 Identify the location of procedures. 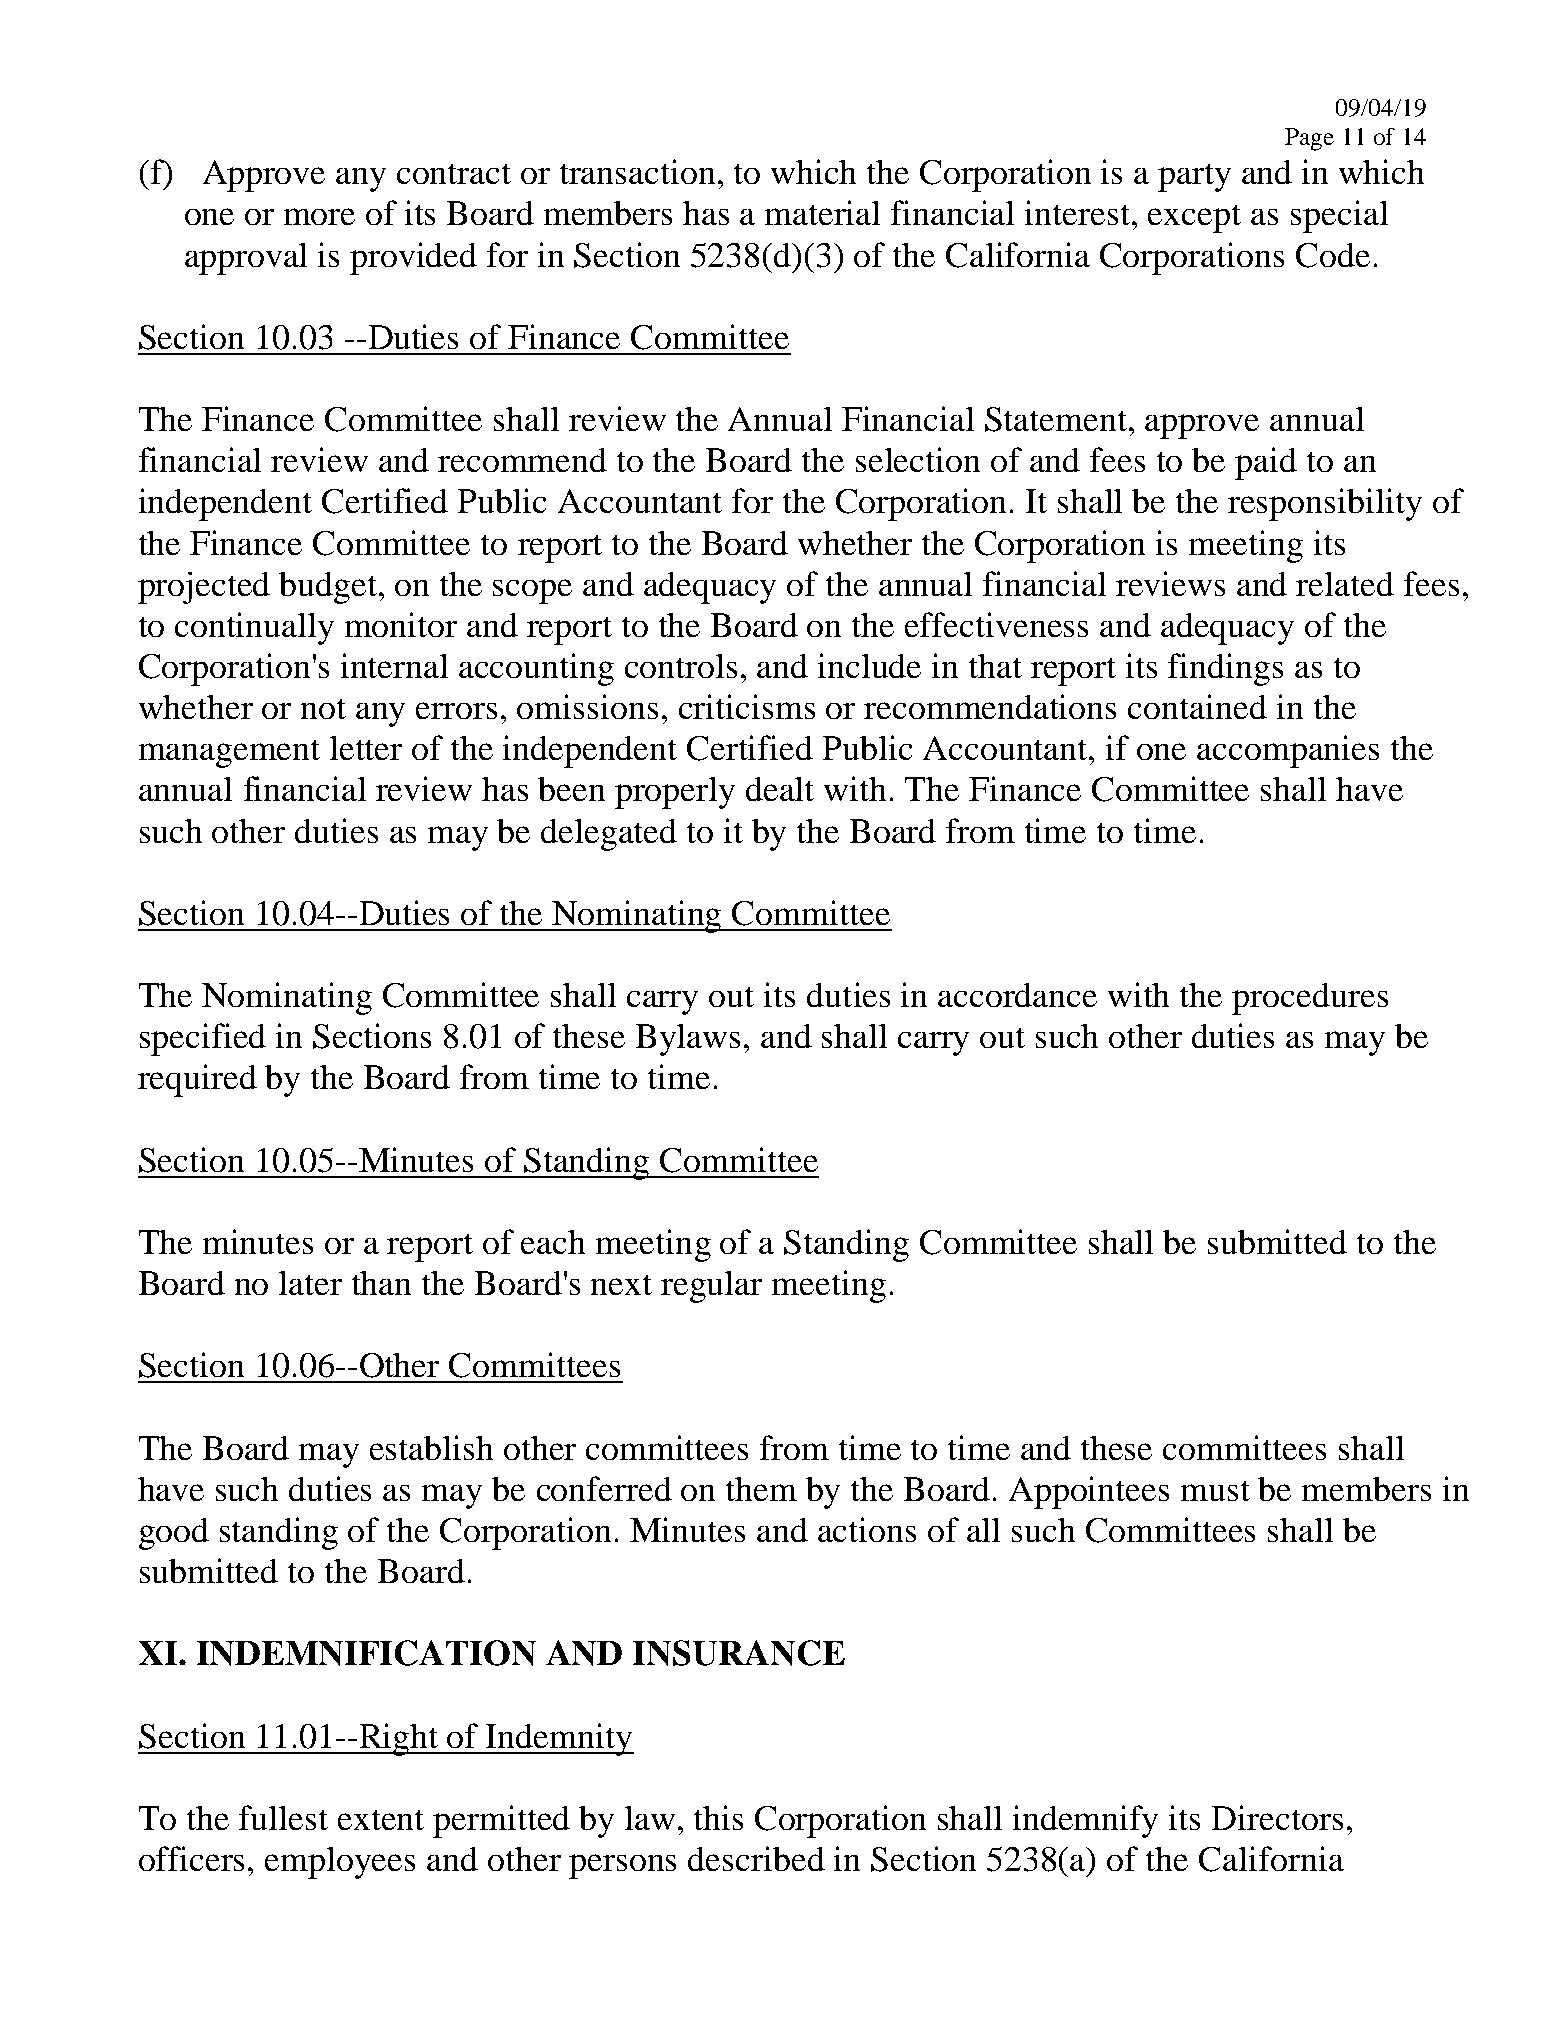
(1310, 999).
